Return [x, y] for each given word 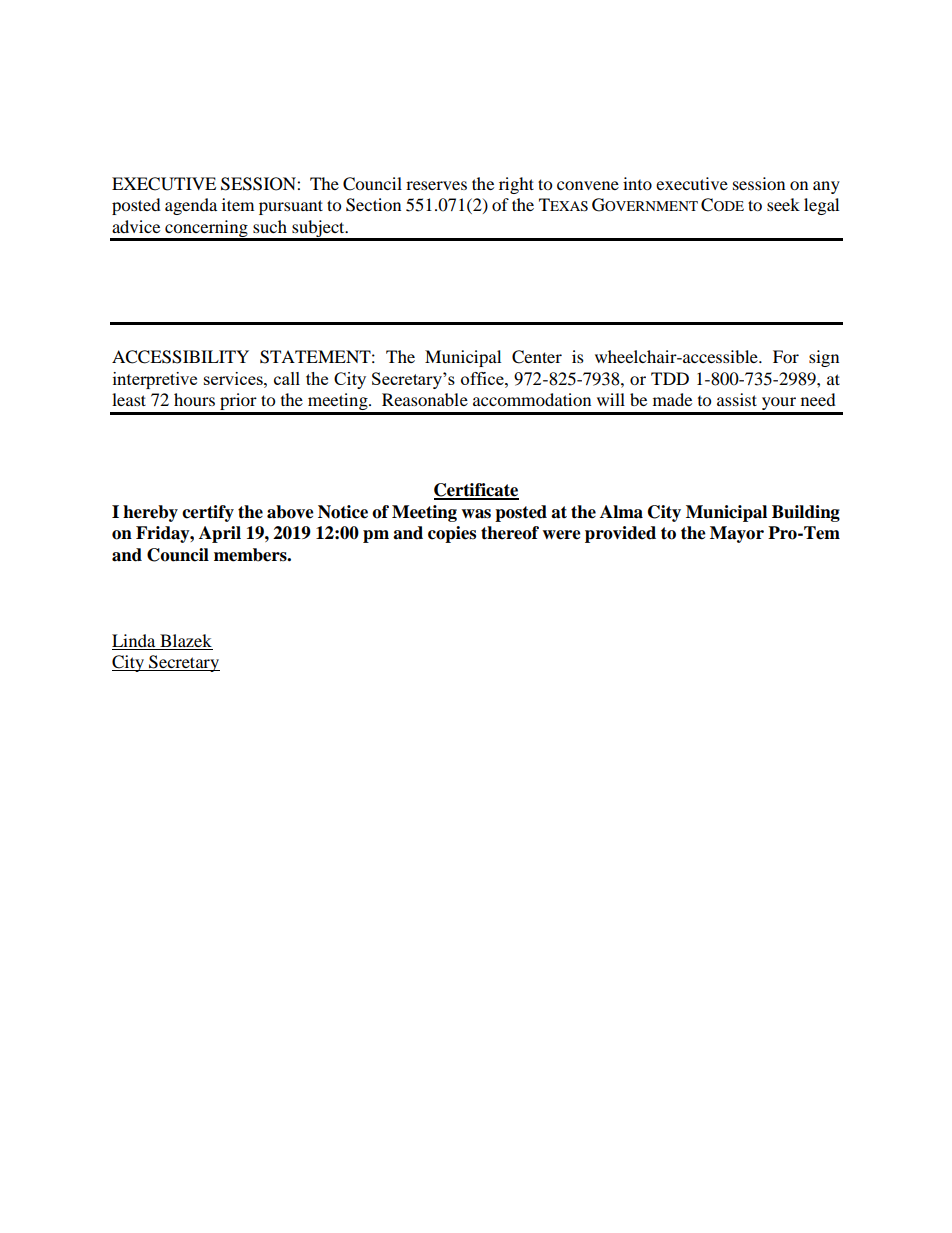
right [516, 185]
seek [783, 204]
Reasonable [425, 399]
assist [737, 399]
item [238, 204]
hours [194, 399]
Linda [133, 640]
